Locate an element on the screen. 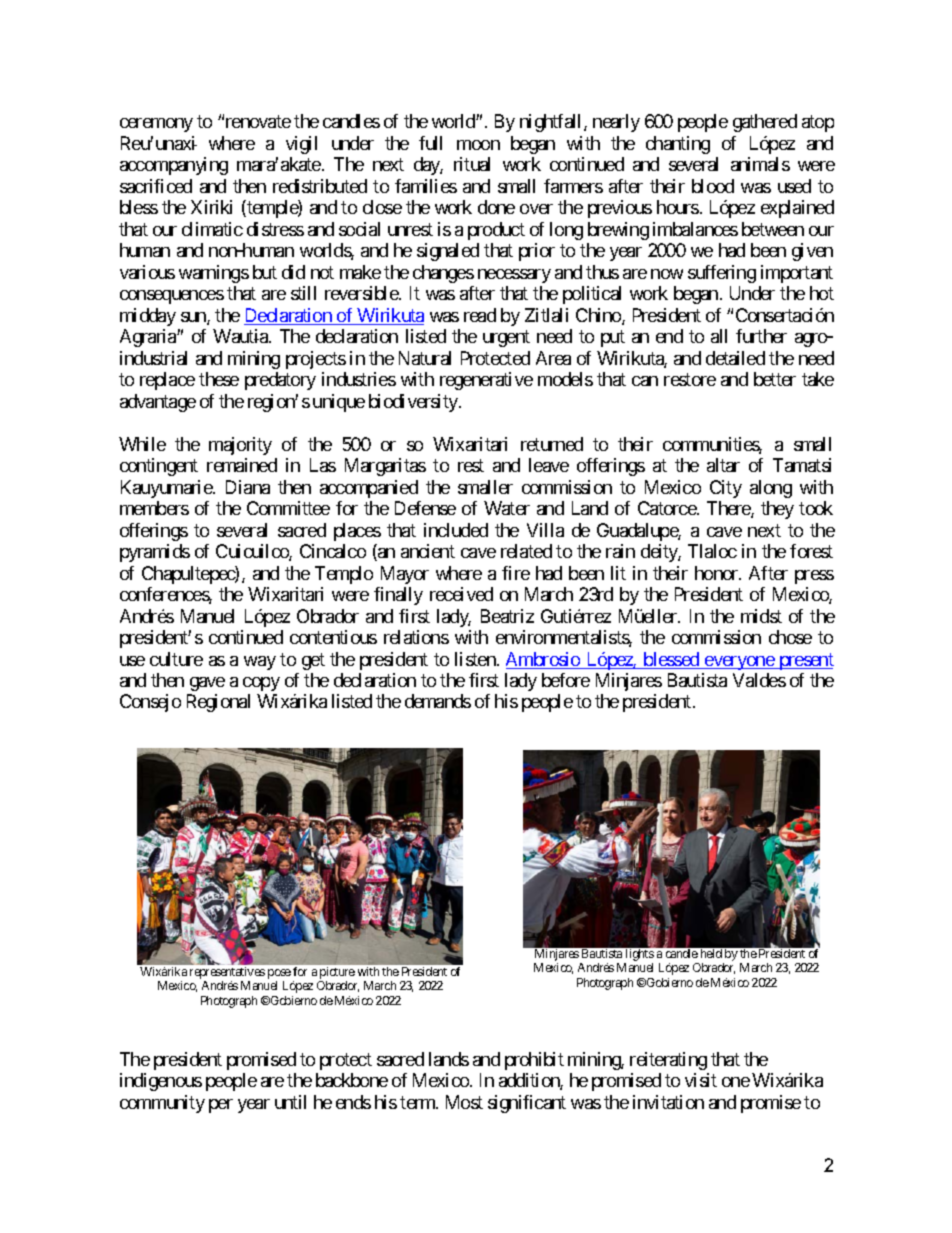 This screenshot has height=1233, width=952. Most is located at coordinates (464, 1102).
